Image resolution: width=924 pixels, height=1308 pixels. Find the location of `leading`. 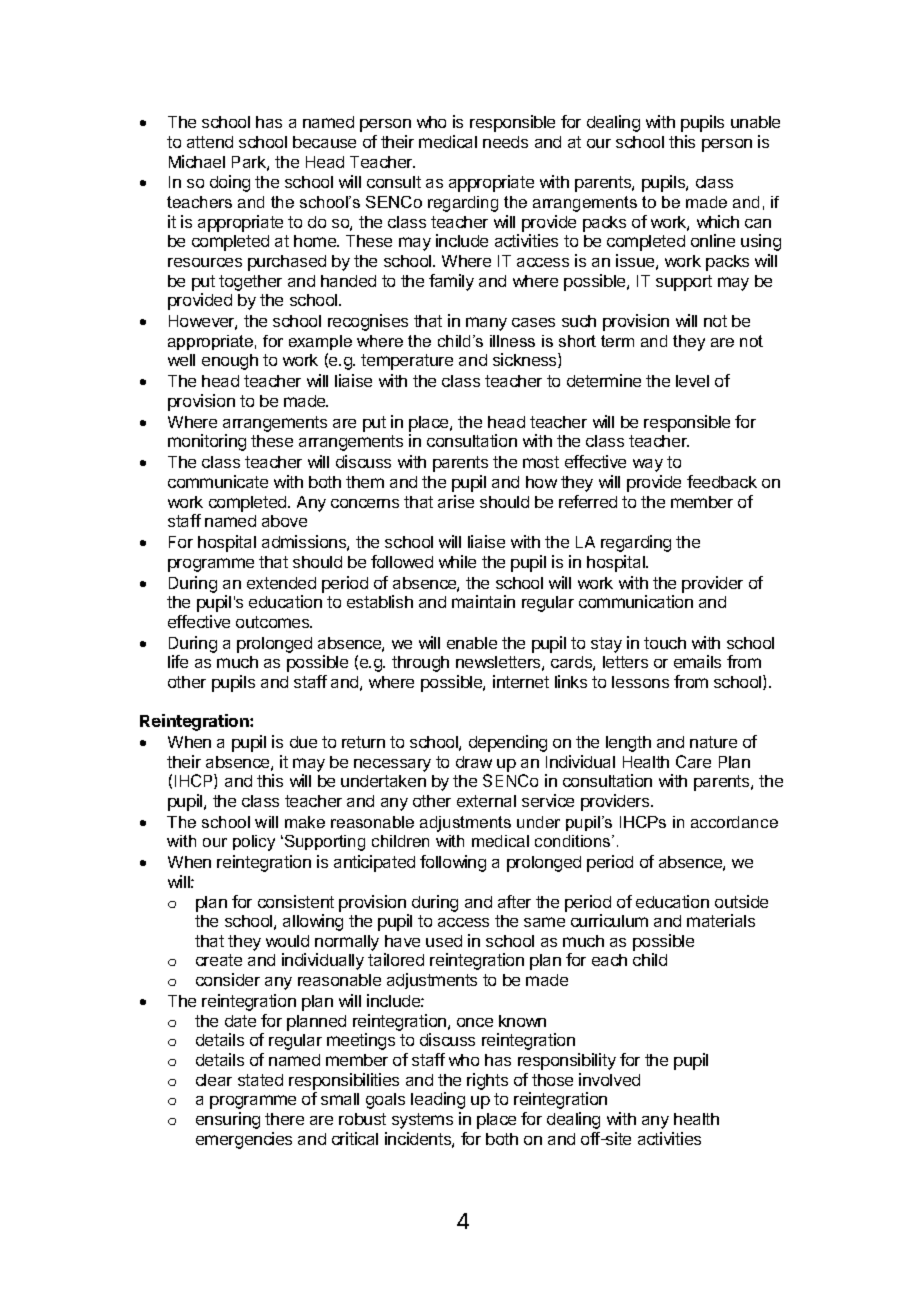

leading is located at coordinates (438, 1100).
